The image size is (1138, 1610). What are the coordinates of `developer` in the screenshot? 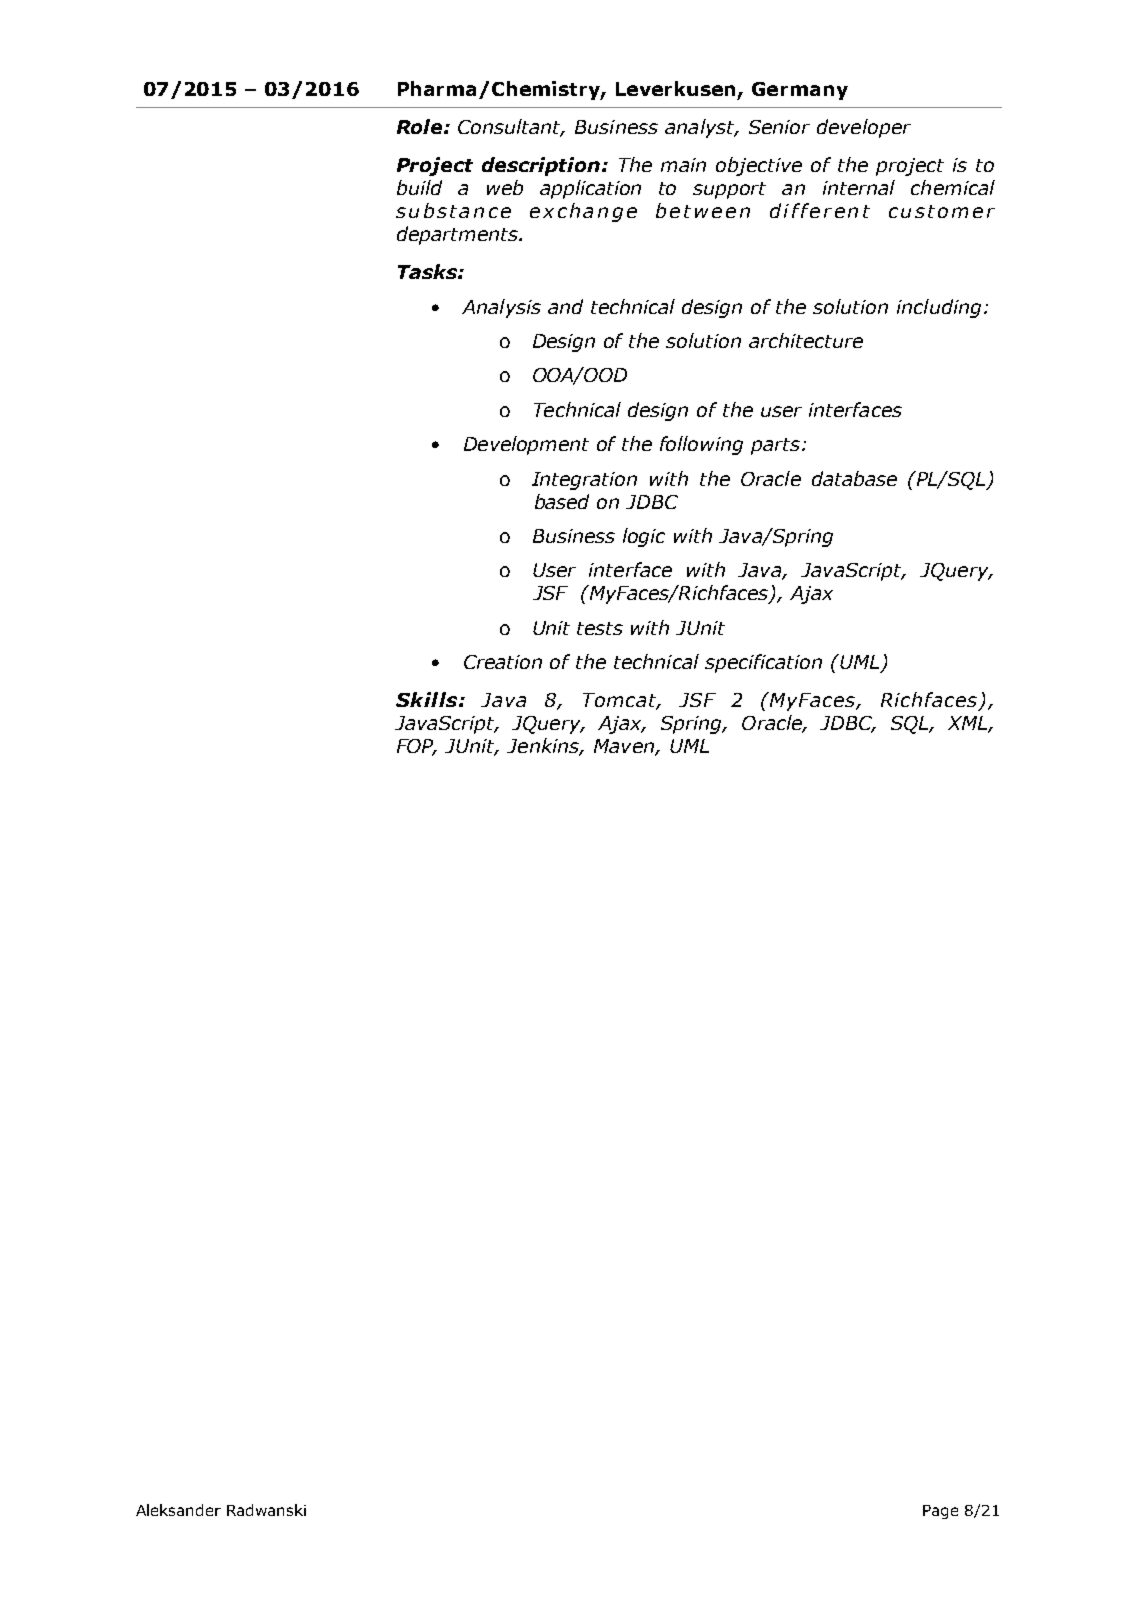 It's located at (864, 128).
